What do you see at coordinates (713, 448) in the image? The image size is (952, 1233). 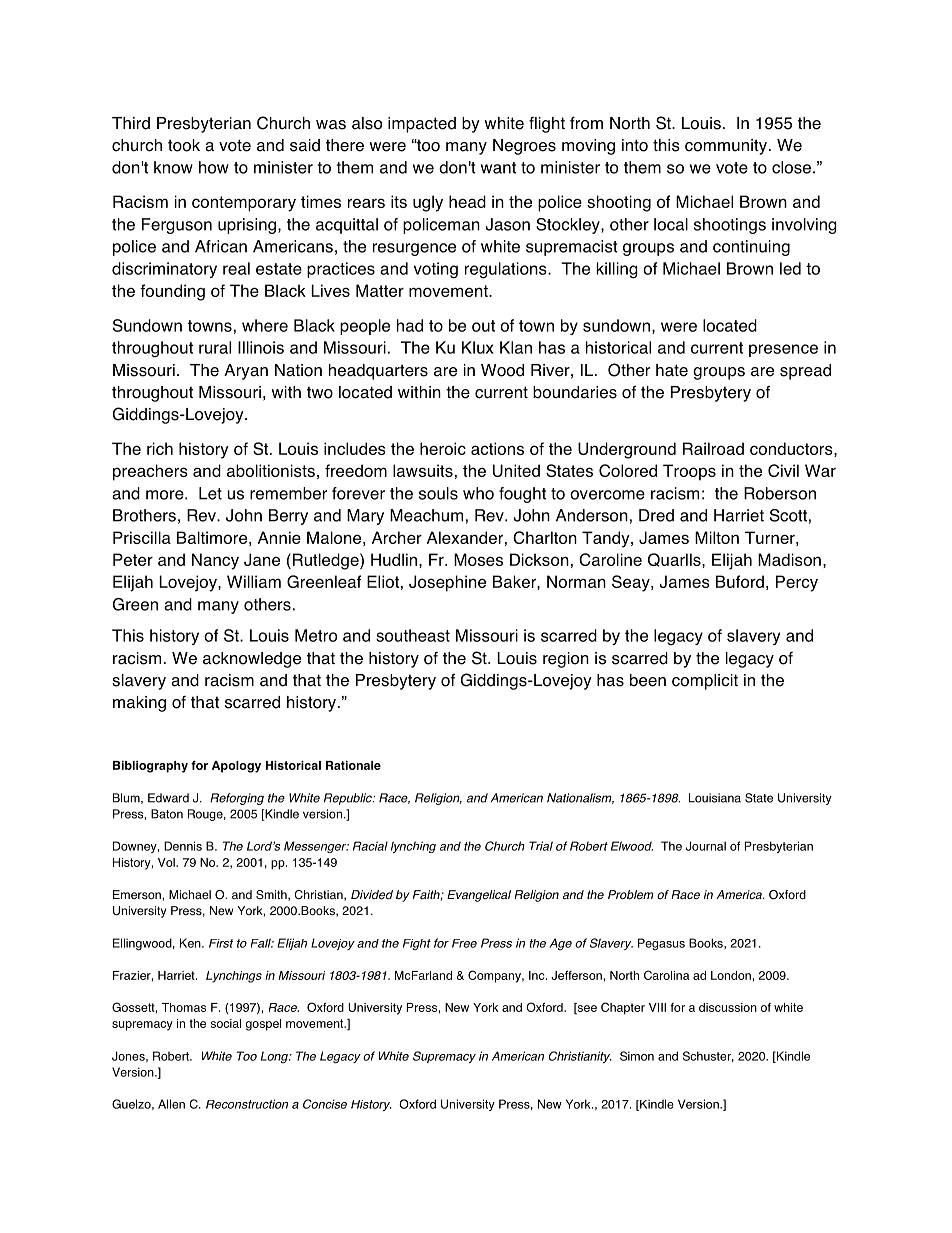 I see `Railroad` at bounding box center [713, 448].
